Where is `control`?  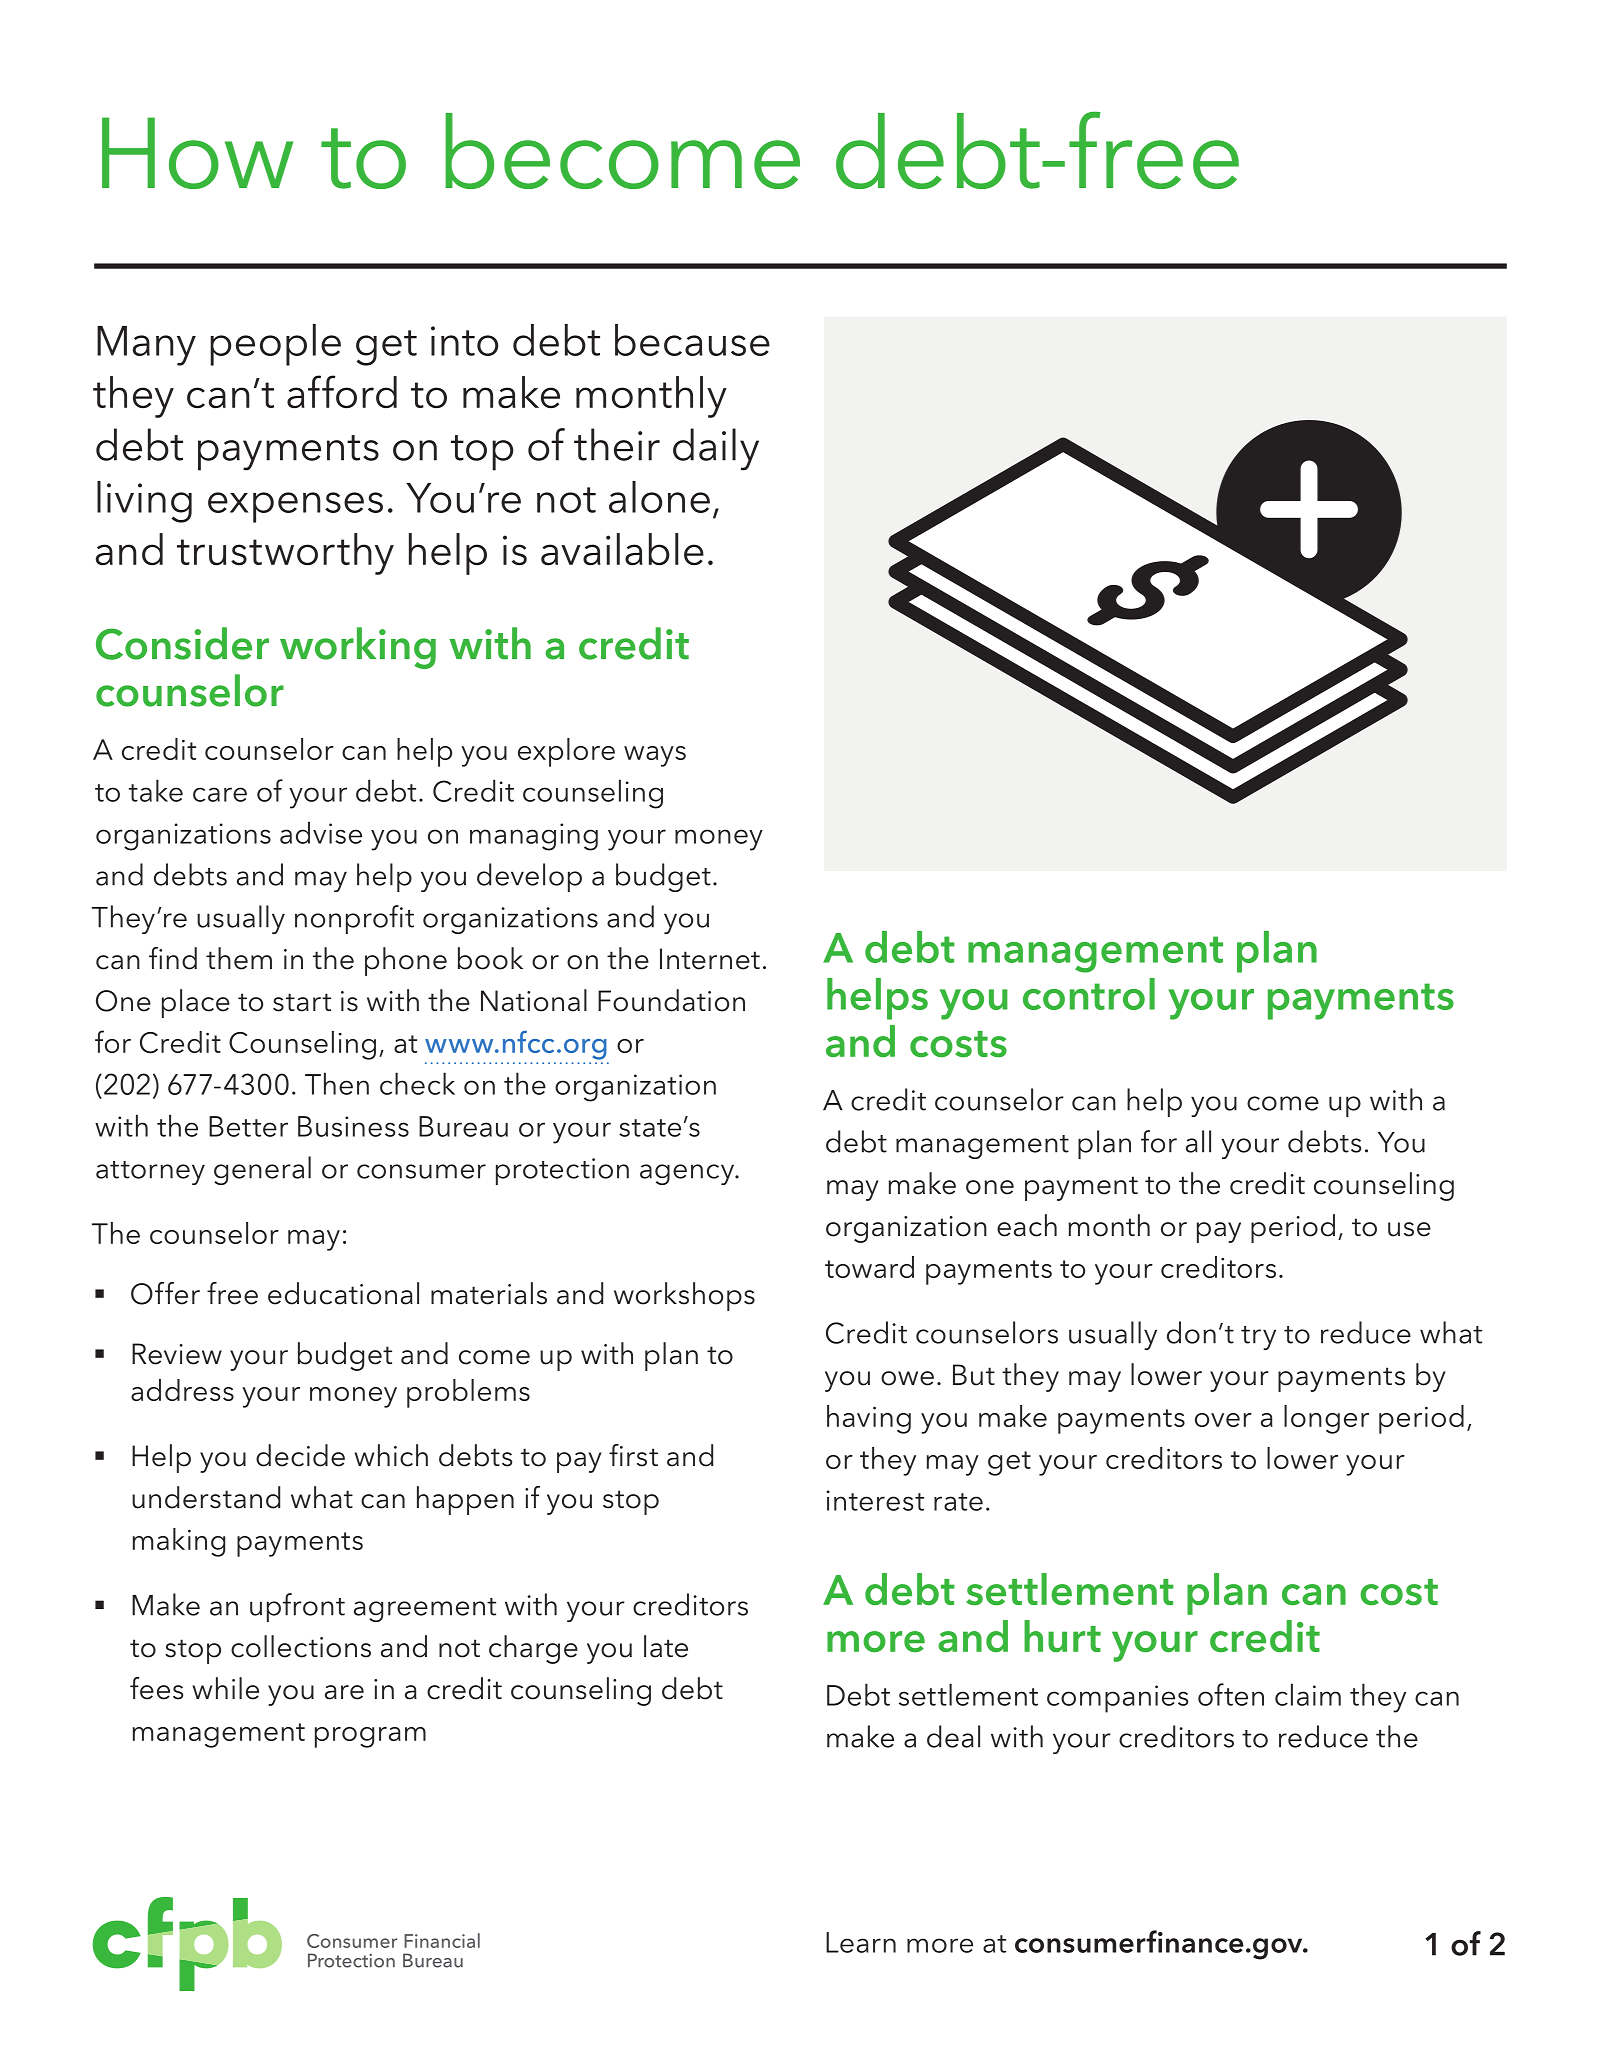
control is located at coordinates (1089, 994).
